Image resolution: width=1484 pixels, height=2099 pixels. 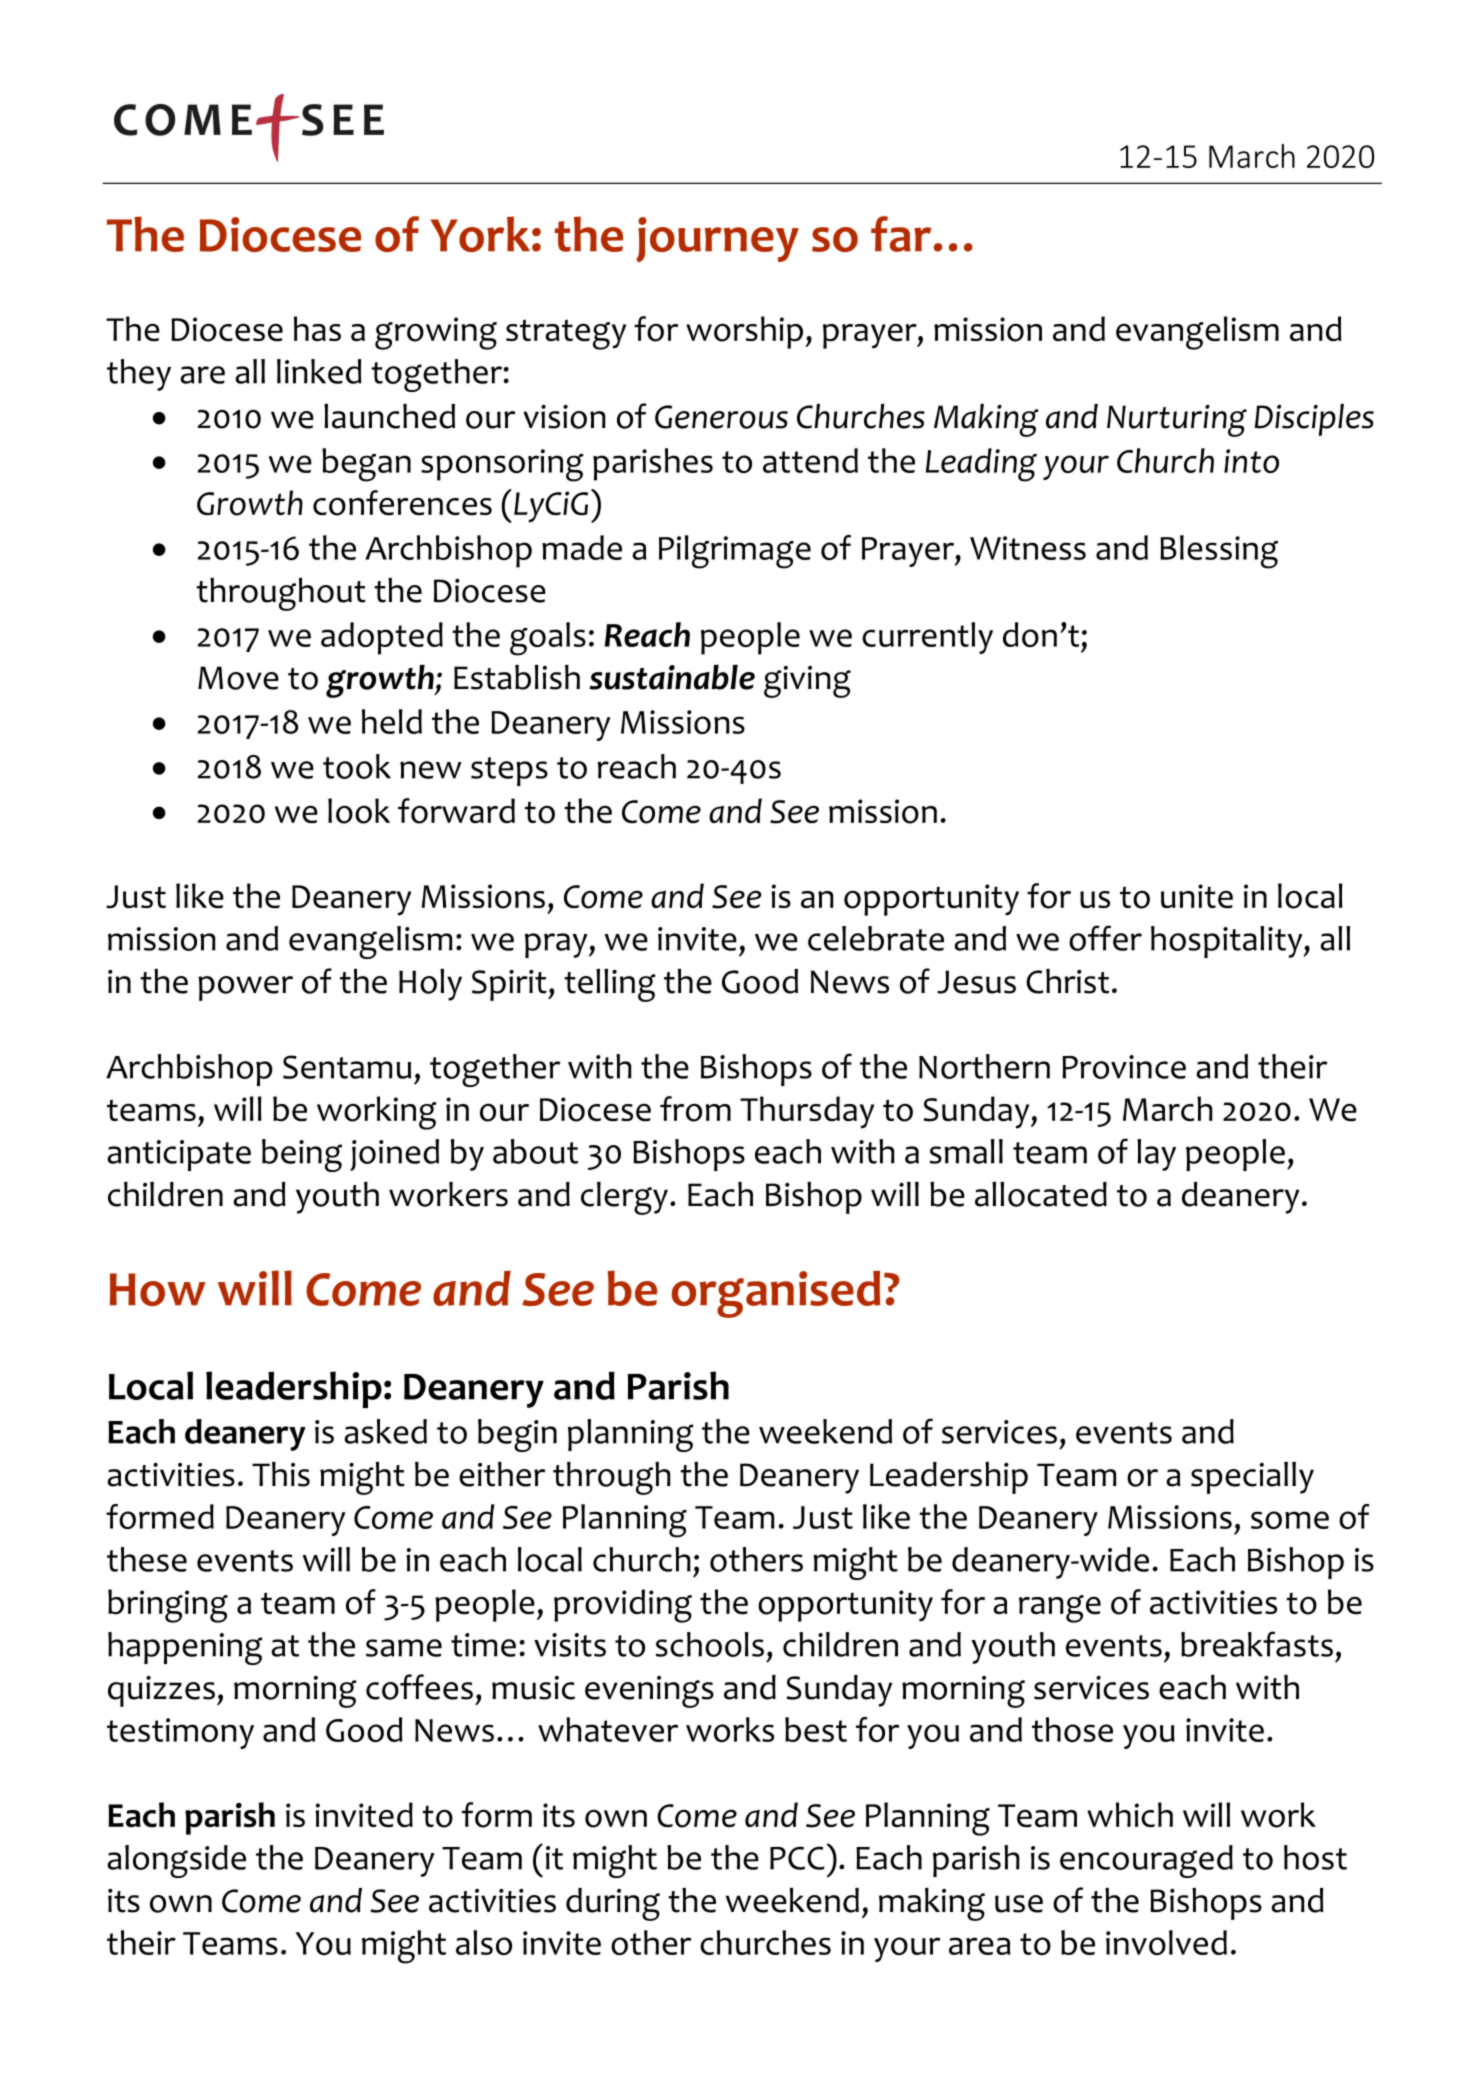 I want to click on Nurturing, so click(x=1177, y=421).
